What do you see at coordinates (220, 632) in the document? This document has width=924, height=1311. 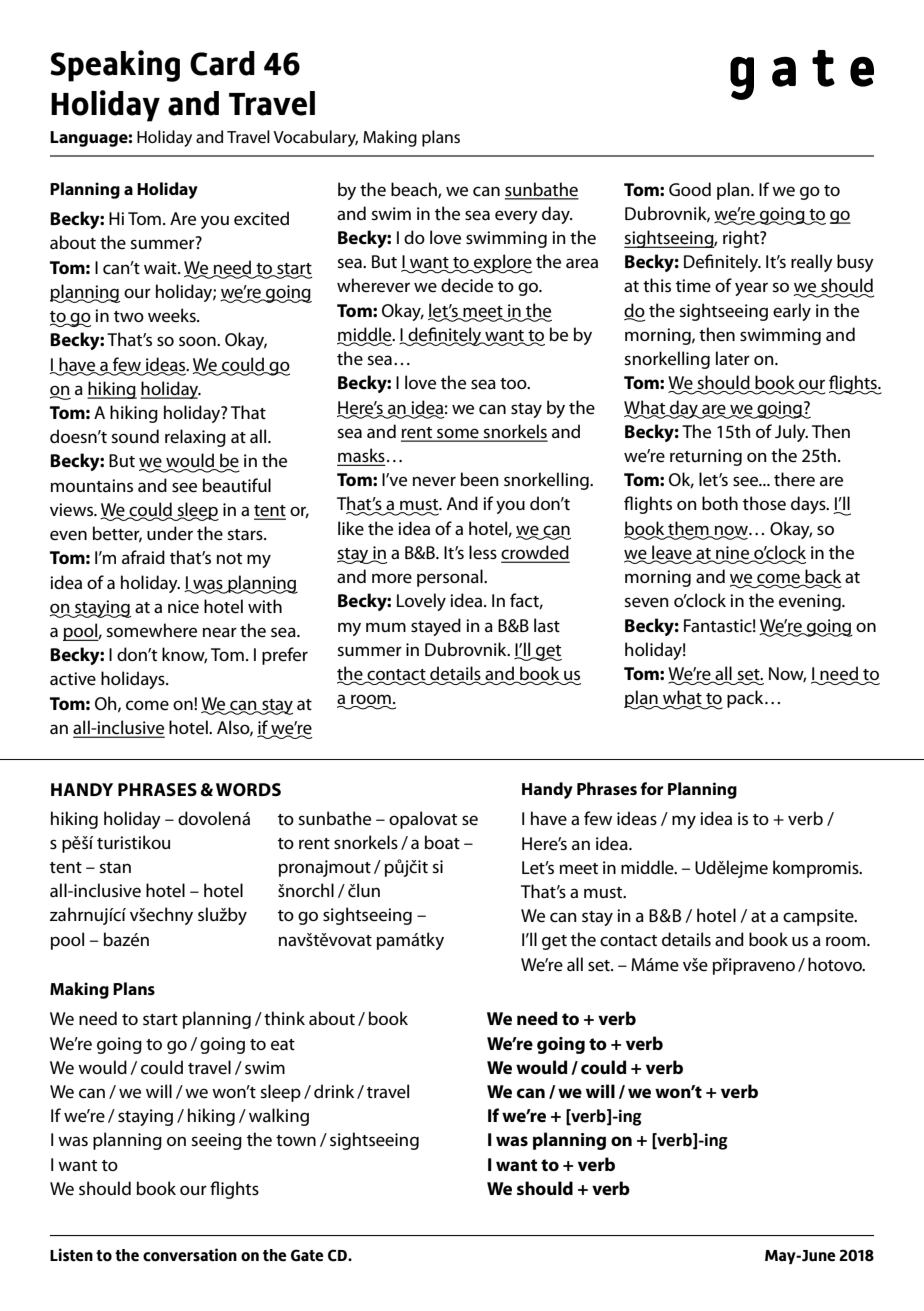 I see `near` at bounding box center [220, 632].
